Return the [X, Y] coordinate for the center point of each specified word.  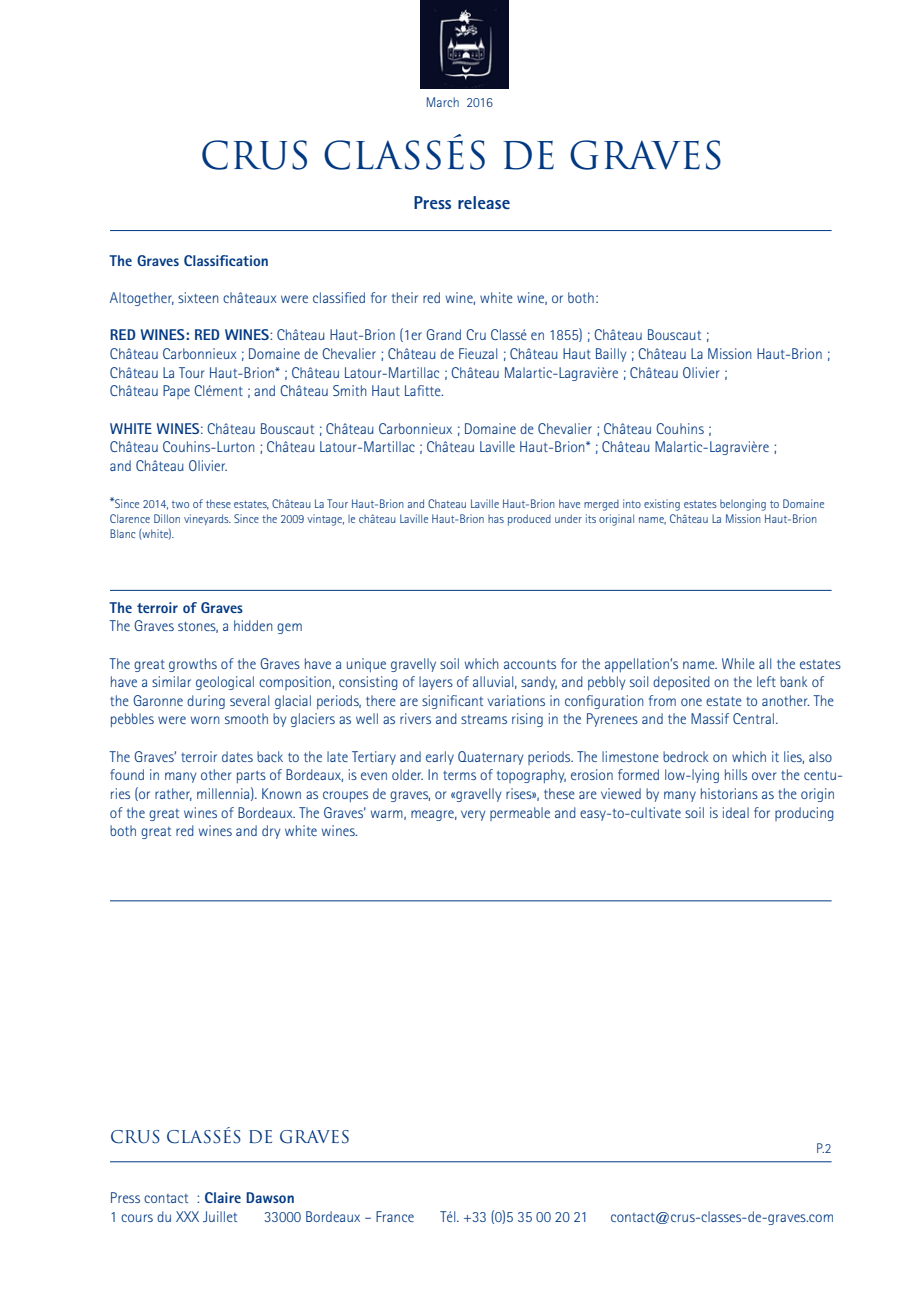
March [443, 102]
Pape [176, 392]
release [484, 202]
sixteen [198, 297]
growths [193, 665]
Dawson [270, 1197]
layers [436, 683]
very [473, 815]
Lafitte [424, 390]
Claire [223, 1197]
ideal [736, 812]
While [738, 663]
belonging [743, 505]
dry [271, 832]
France [395, 1216]
